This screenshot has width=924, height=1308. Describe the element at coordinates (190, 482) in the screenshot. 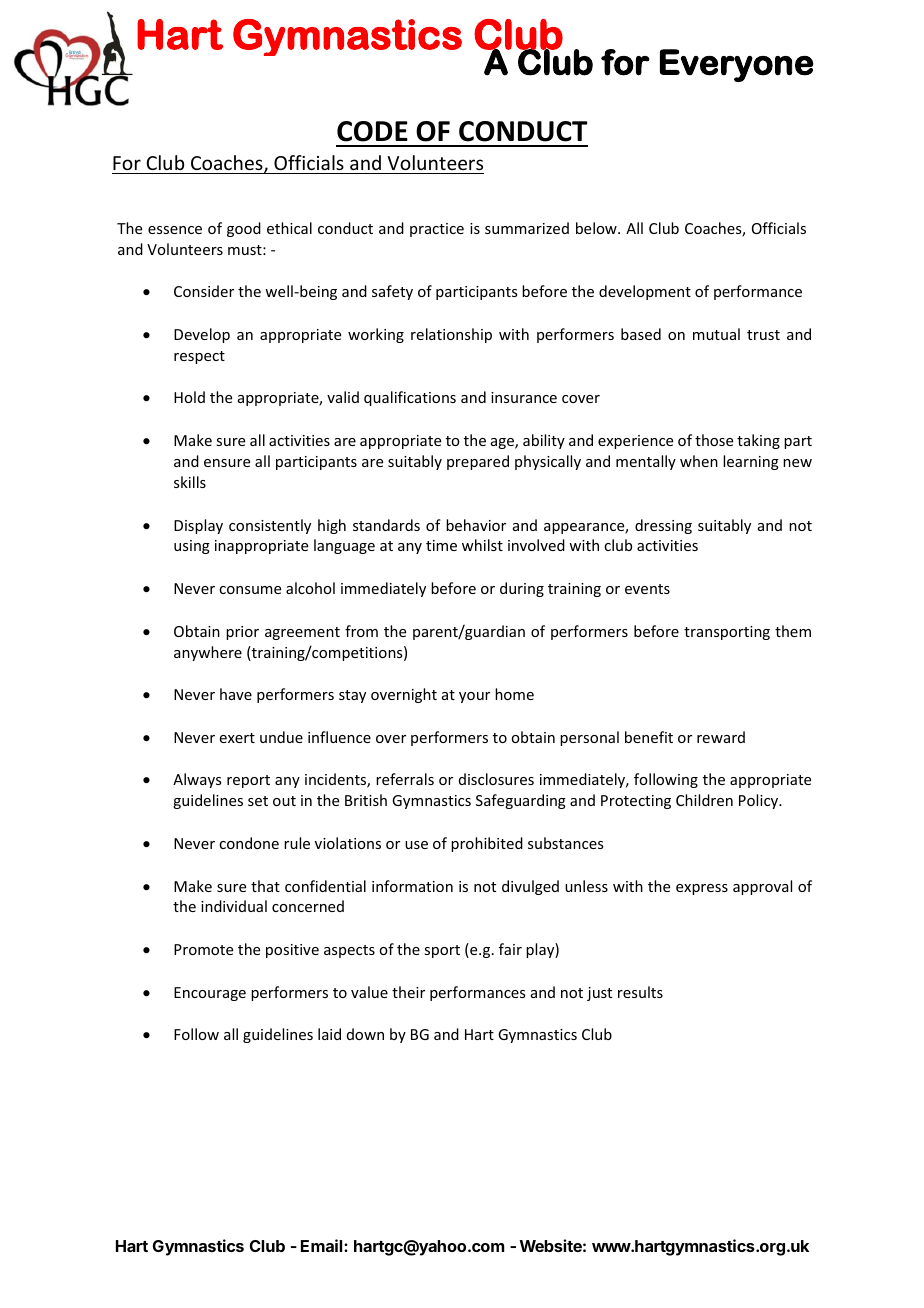

I see `skills` at that location.
